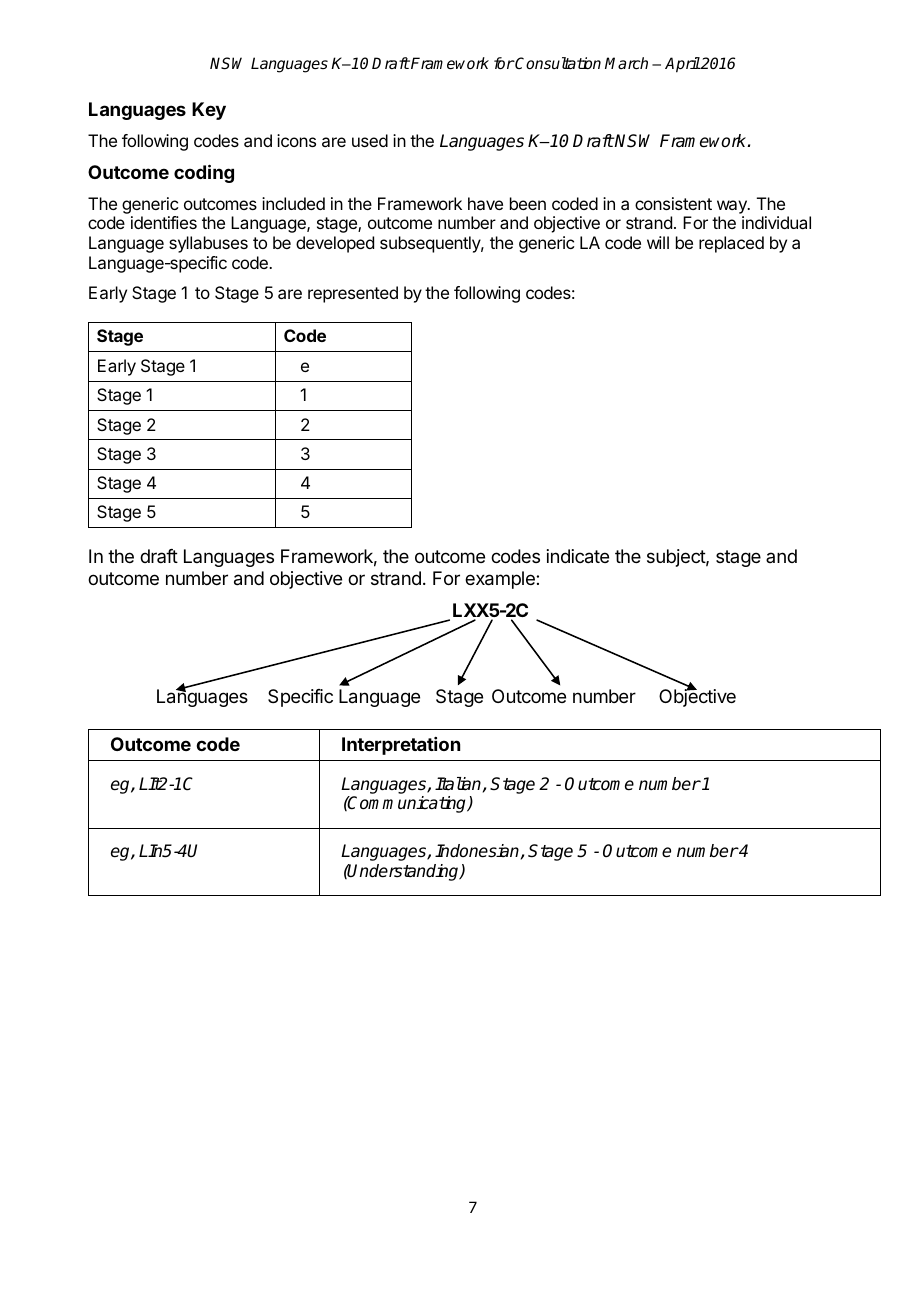 This image has width=924, height=1308. Describe the element at coordinates (557, 63) in the image. I see `Consultation` at that location.
